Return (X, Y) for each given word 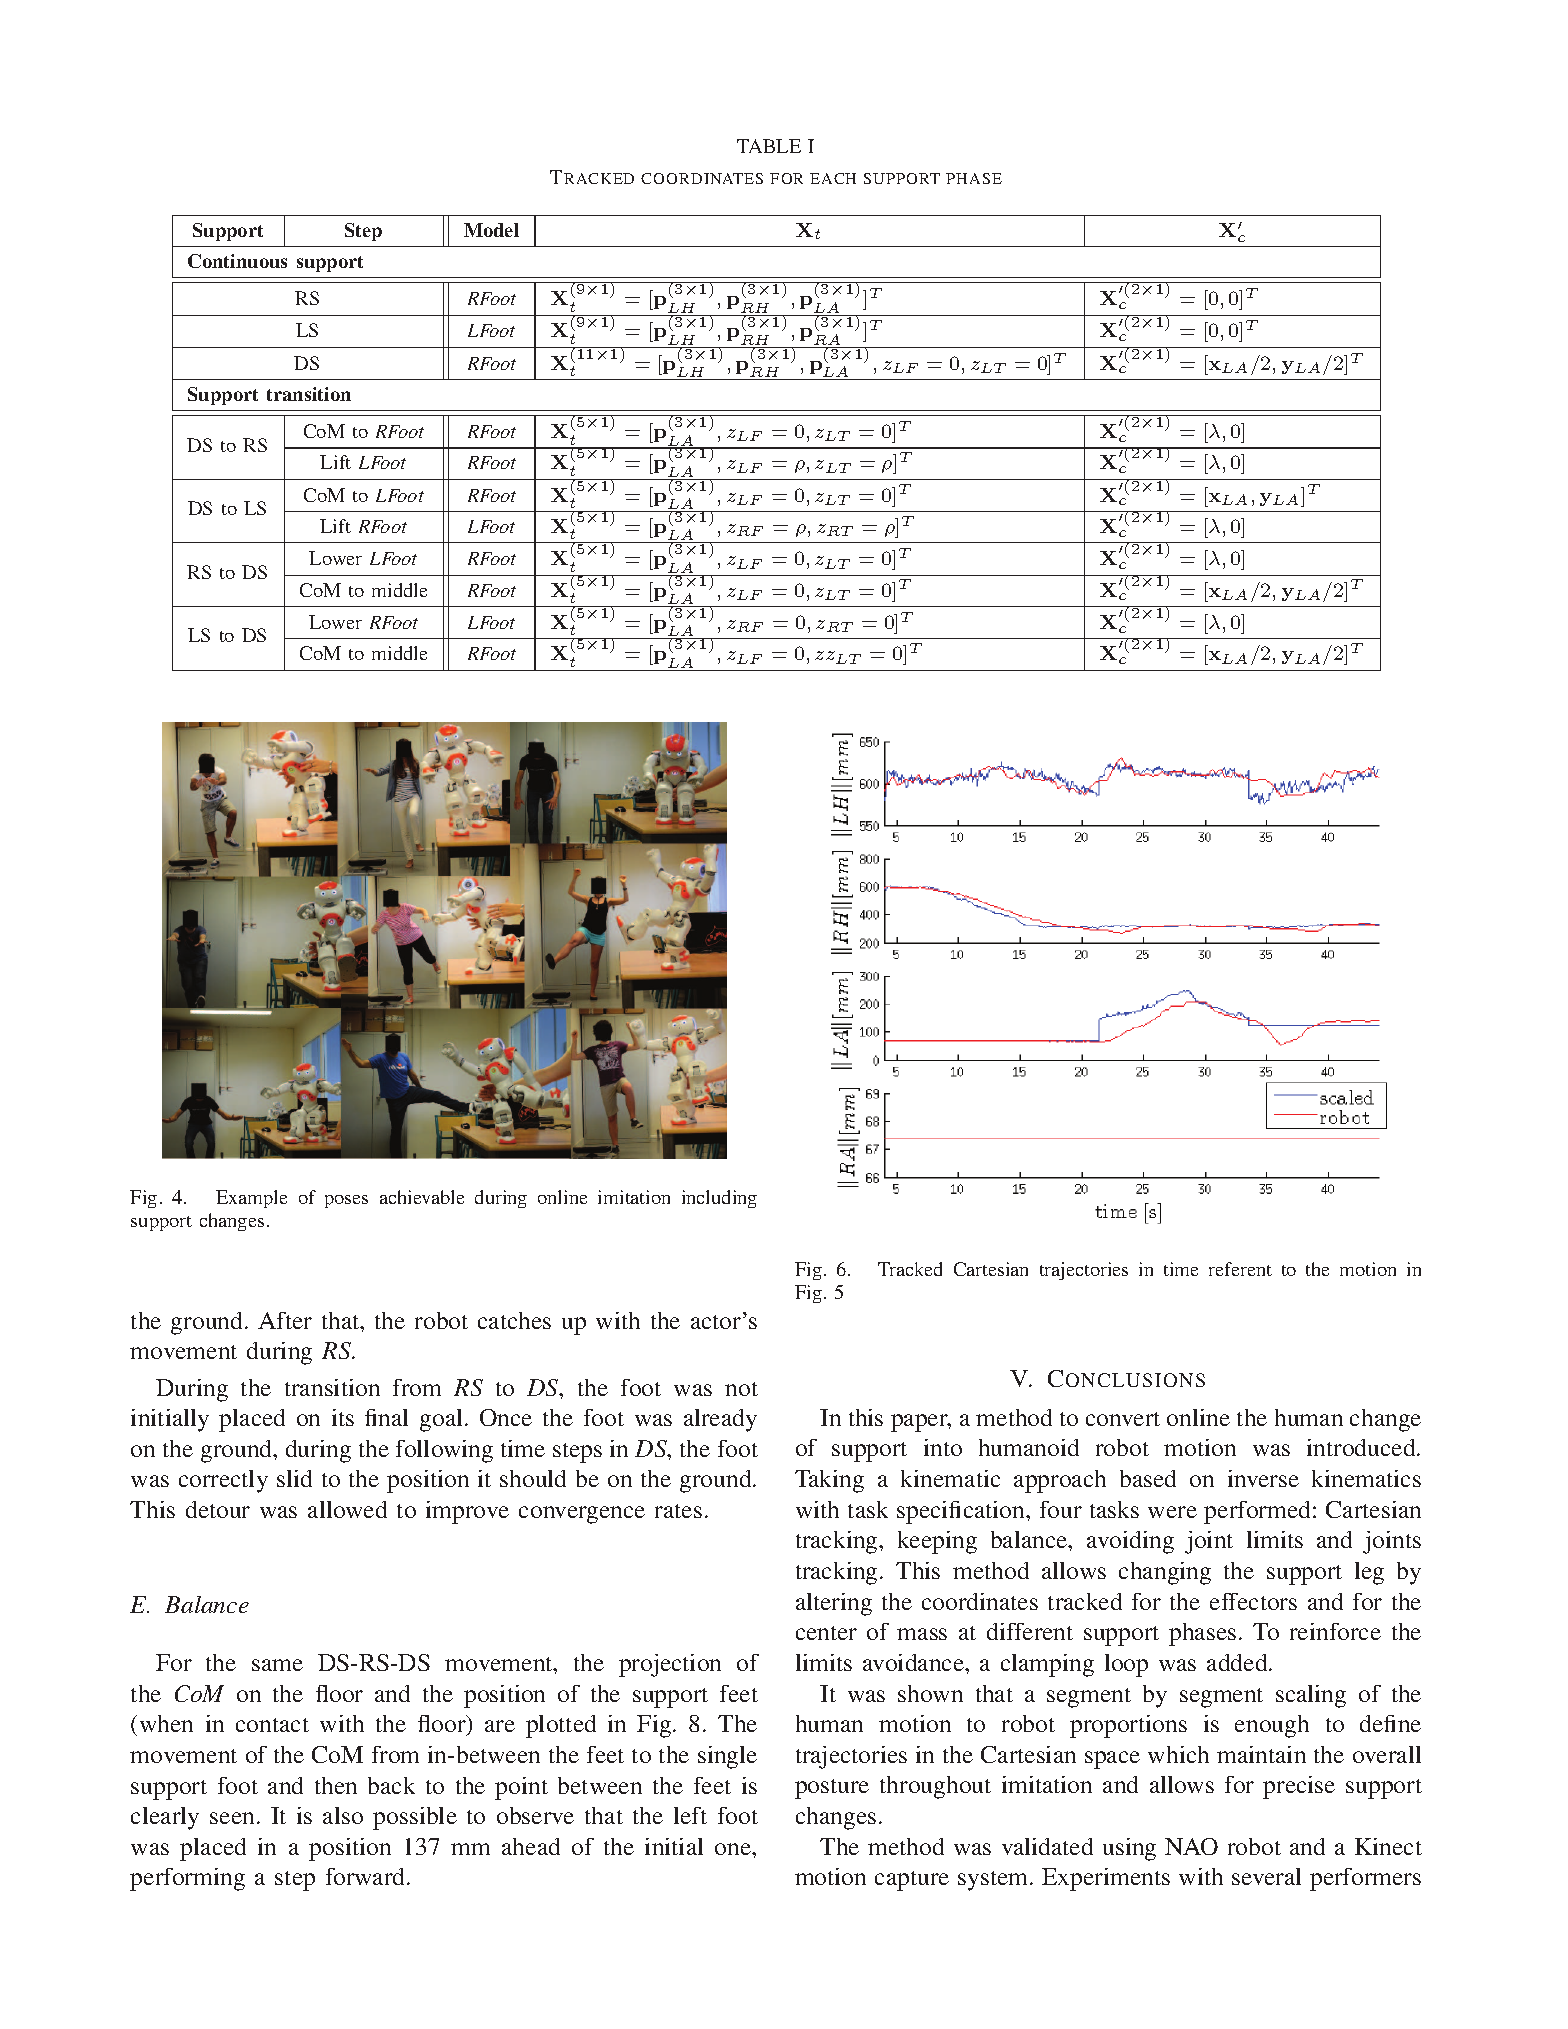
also (343, 1815)
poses (346, 1201)
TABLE (769, 146)
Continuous (237, 261)
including (719, 1199)
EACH (833, 178)
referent (1240, 1269)
